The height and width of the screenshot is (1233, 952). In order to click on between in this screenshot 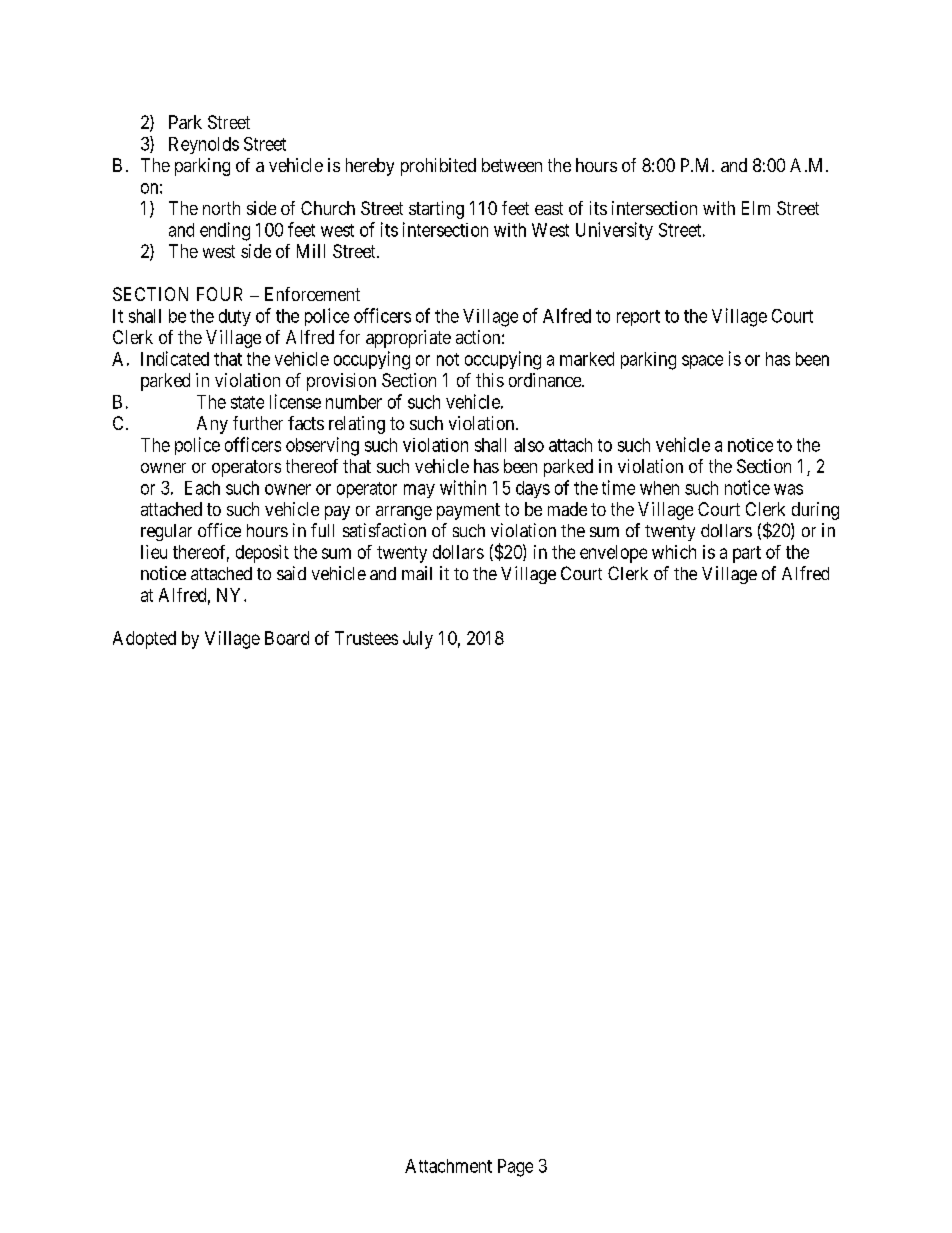, I will do `click(512, 165)`.
